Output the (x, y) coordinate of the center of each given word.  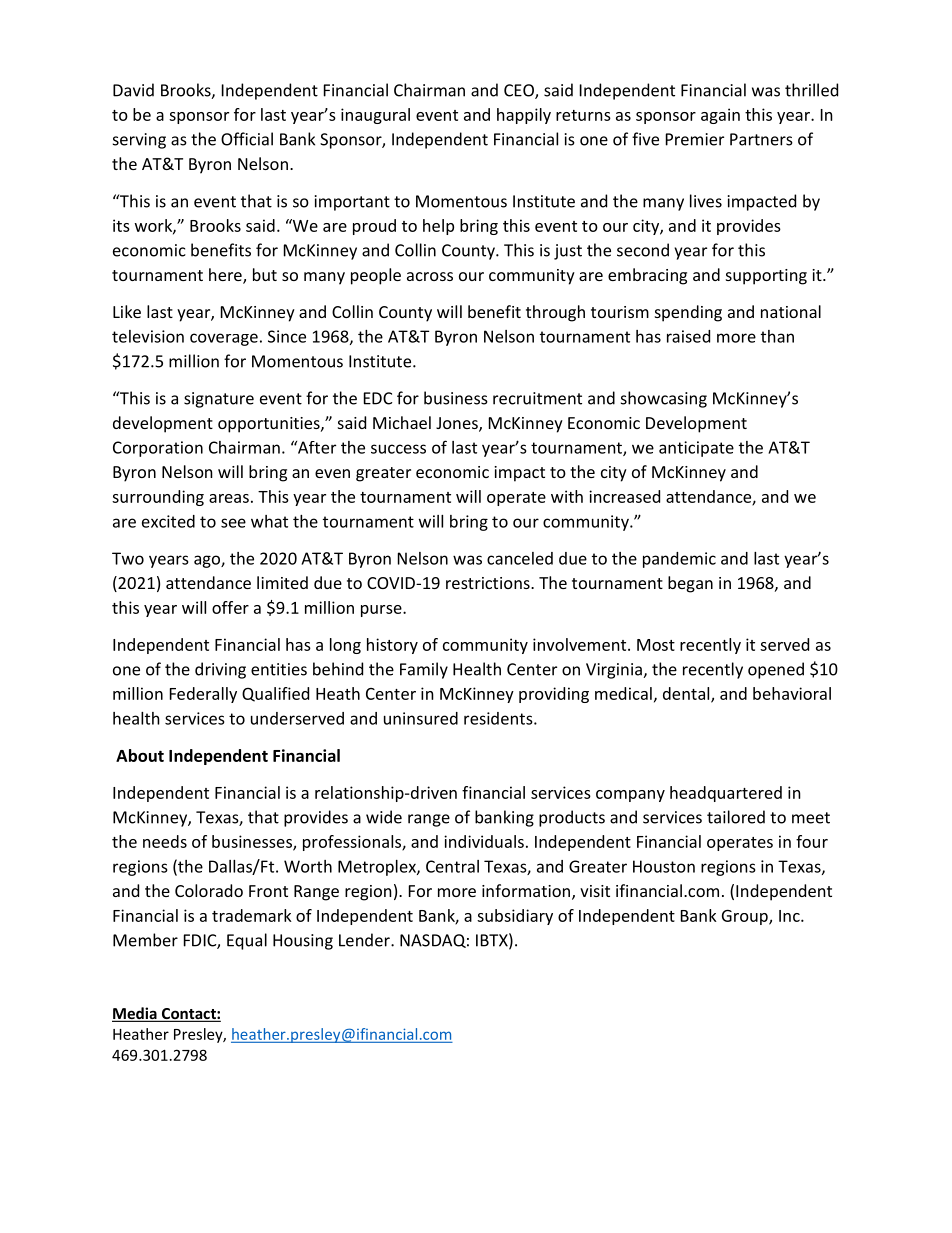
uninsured (421, 718)
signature (219, 400)
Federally (203, 695)
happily (524, 116)
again (720, 116)
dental (687, 694)
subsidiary (515, 917)
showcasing (664, 399)
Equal (247, 941)
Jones (458, 424)
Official (247, 139)
